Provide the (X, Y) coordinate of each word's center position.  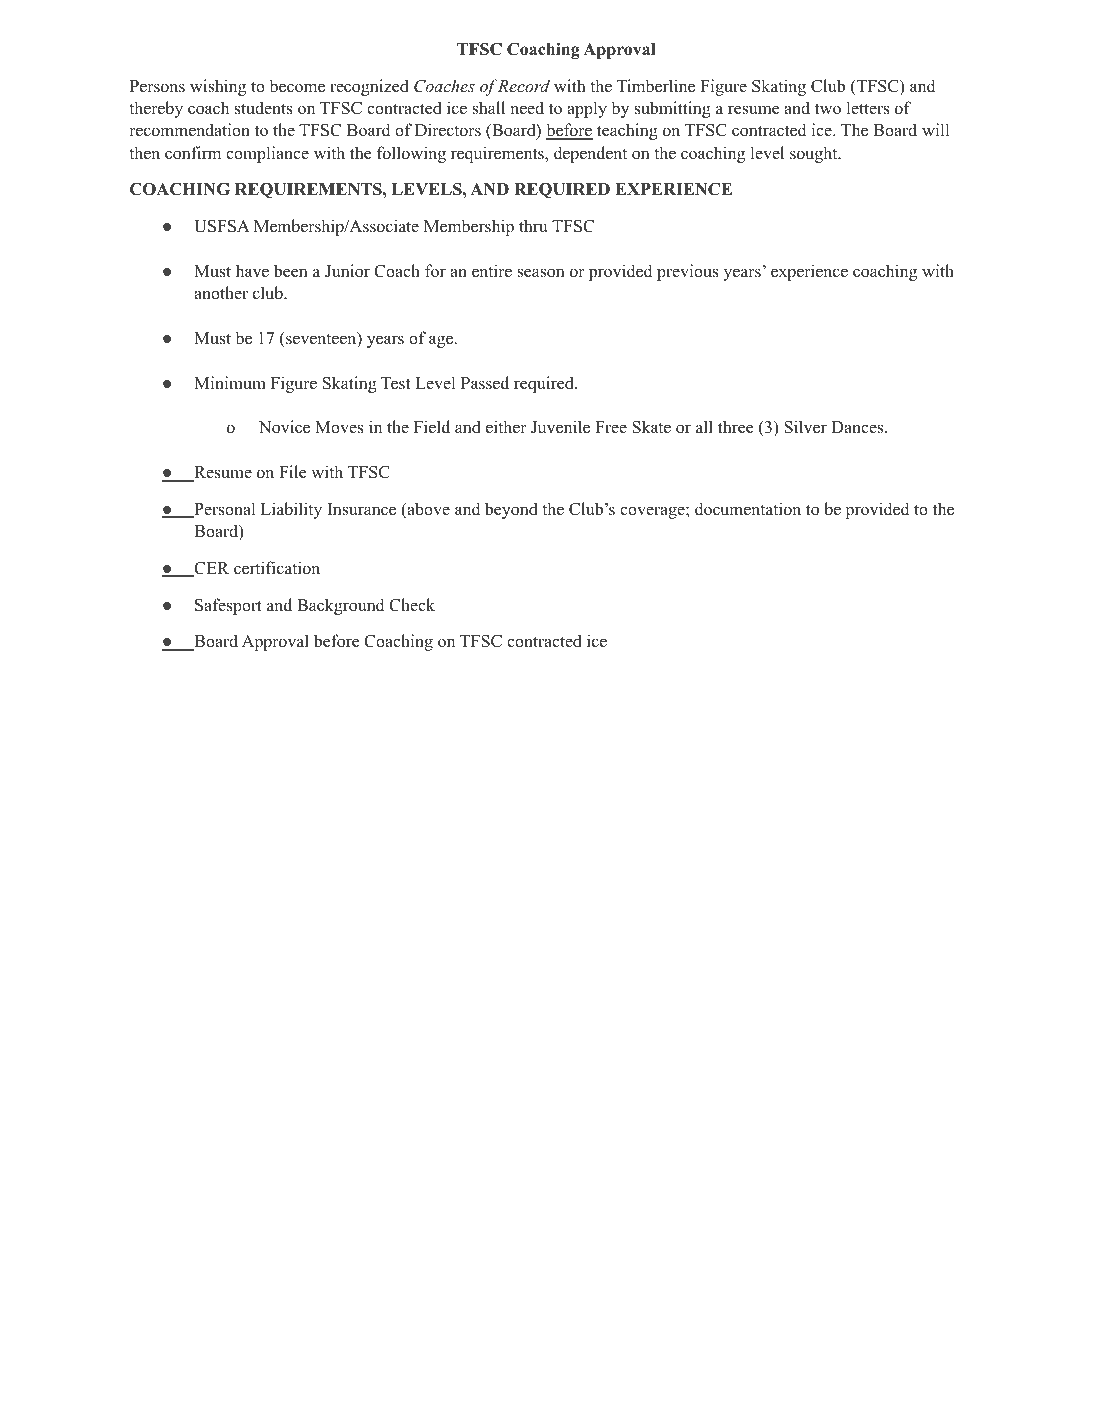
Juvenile (560, 427)
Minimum (230, 383)
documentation (748, 509)
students (264, 108)
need (527, 108)
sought (815, 154)
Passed (485, 383)
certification (277, 568)
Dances (858, 427)
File (292, 472)
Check (412, 605)
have (252, 271)
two (828, 109)
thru (533, 226)
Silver (805, 427)
